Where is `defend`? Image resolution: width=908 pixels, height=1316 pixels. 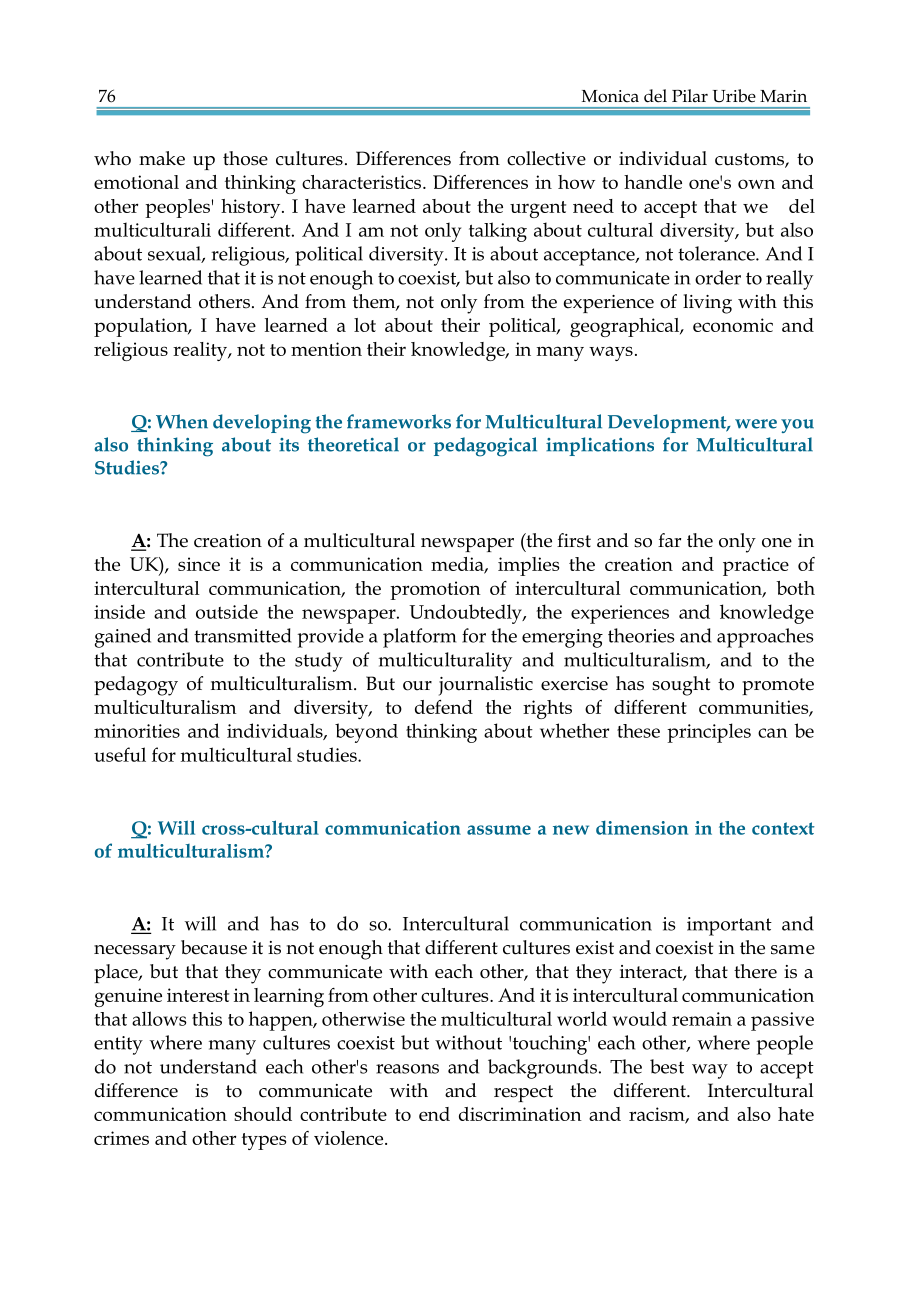
defend is located at coordinates (444, 707).
